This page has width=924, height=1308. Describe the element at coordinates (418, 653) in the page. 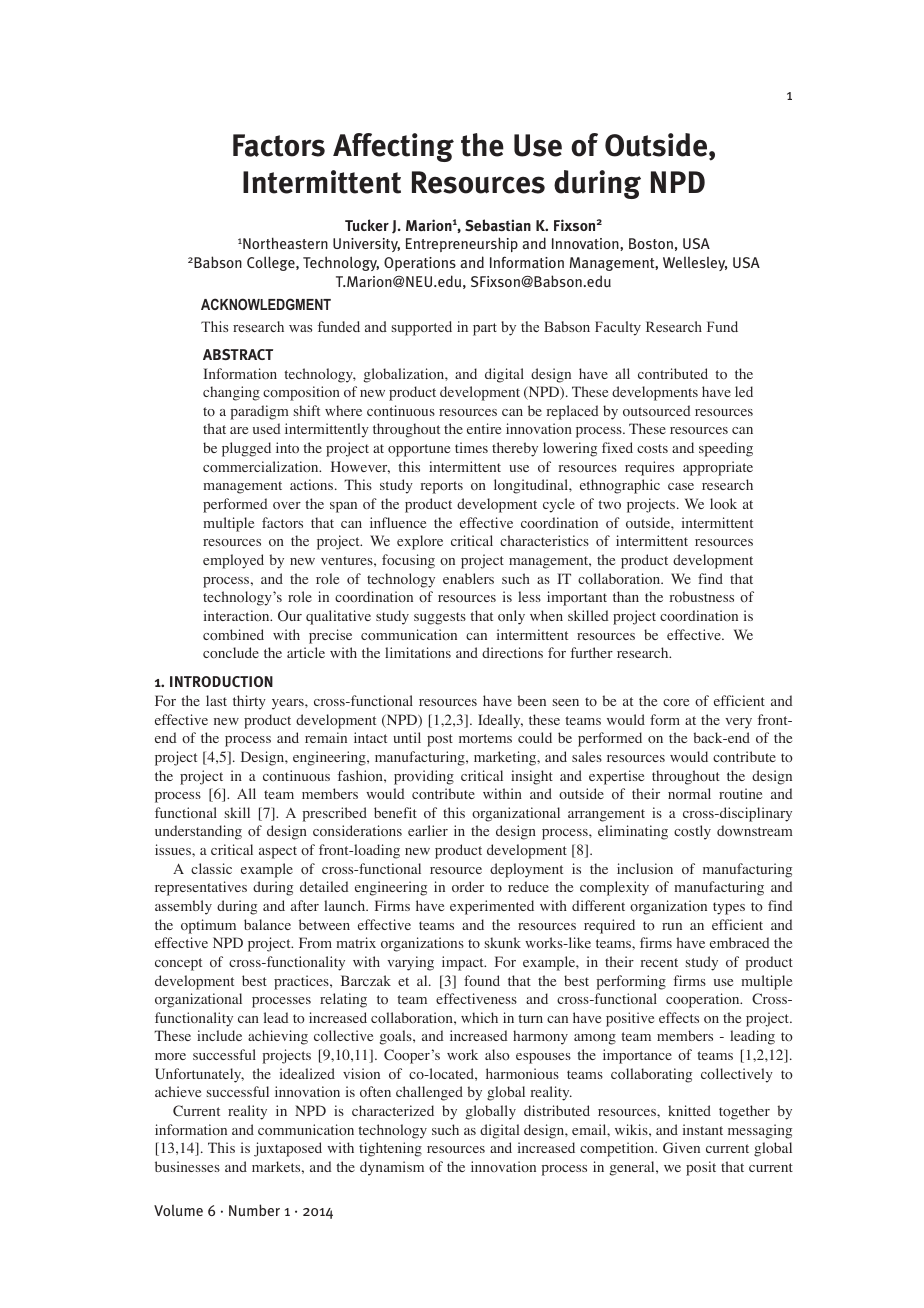

I see `limitations` at that location.
